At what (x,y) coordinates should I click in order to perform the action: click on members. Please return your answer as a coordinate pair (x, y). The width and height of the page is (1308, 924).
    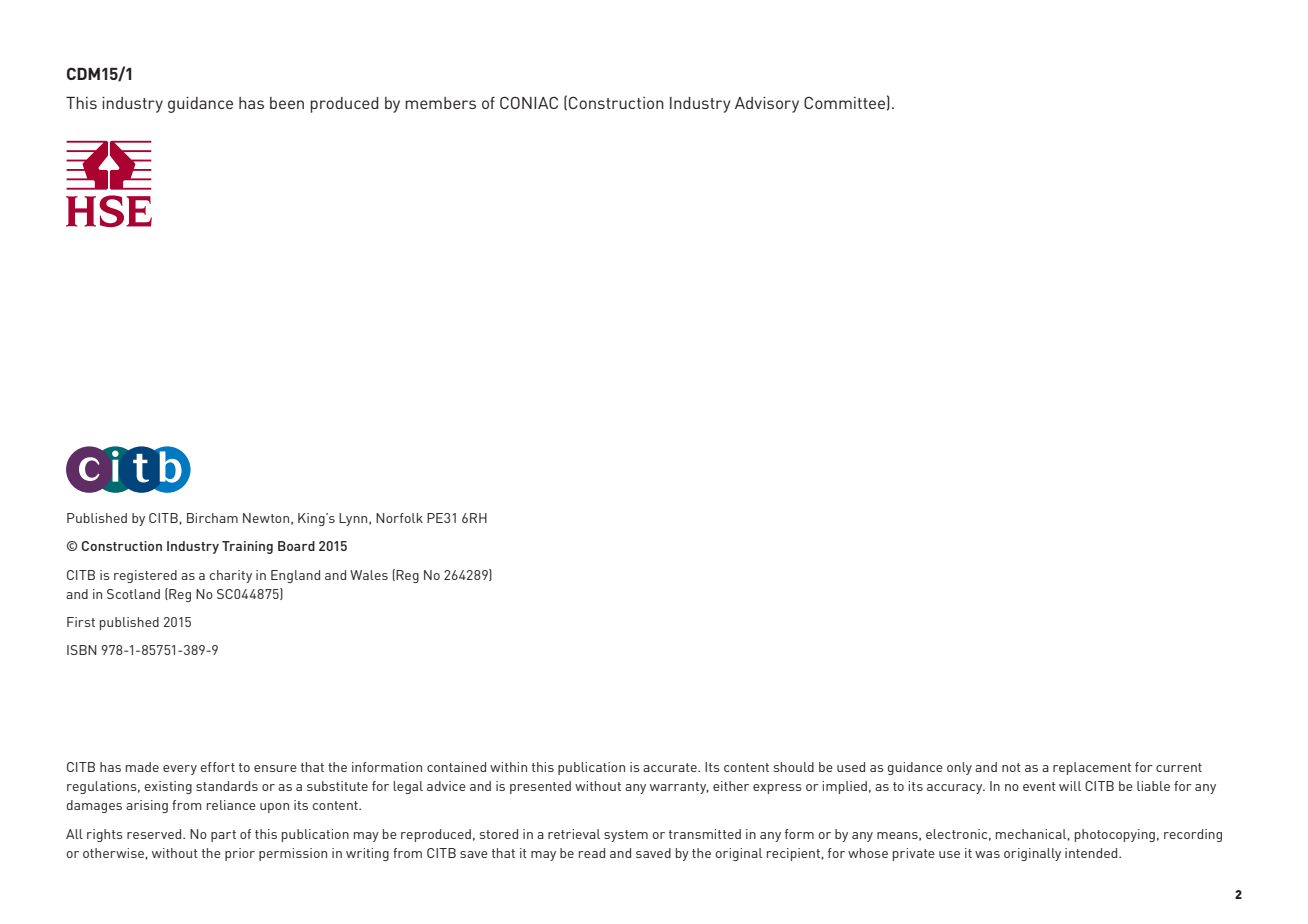
    Looking at the image, I should click on (440, 103).
